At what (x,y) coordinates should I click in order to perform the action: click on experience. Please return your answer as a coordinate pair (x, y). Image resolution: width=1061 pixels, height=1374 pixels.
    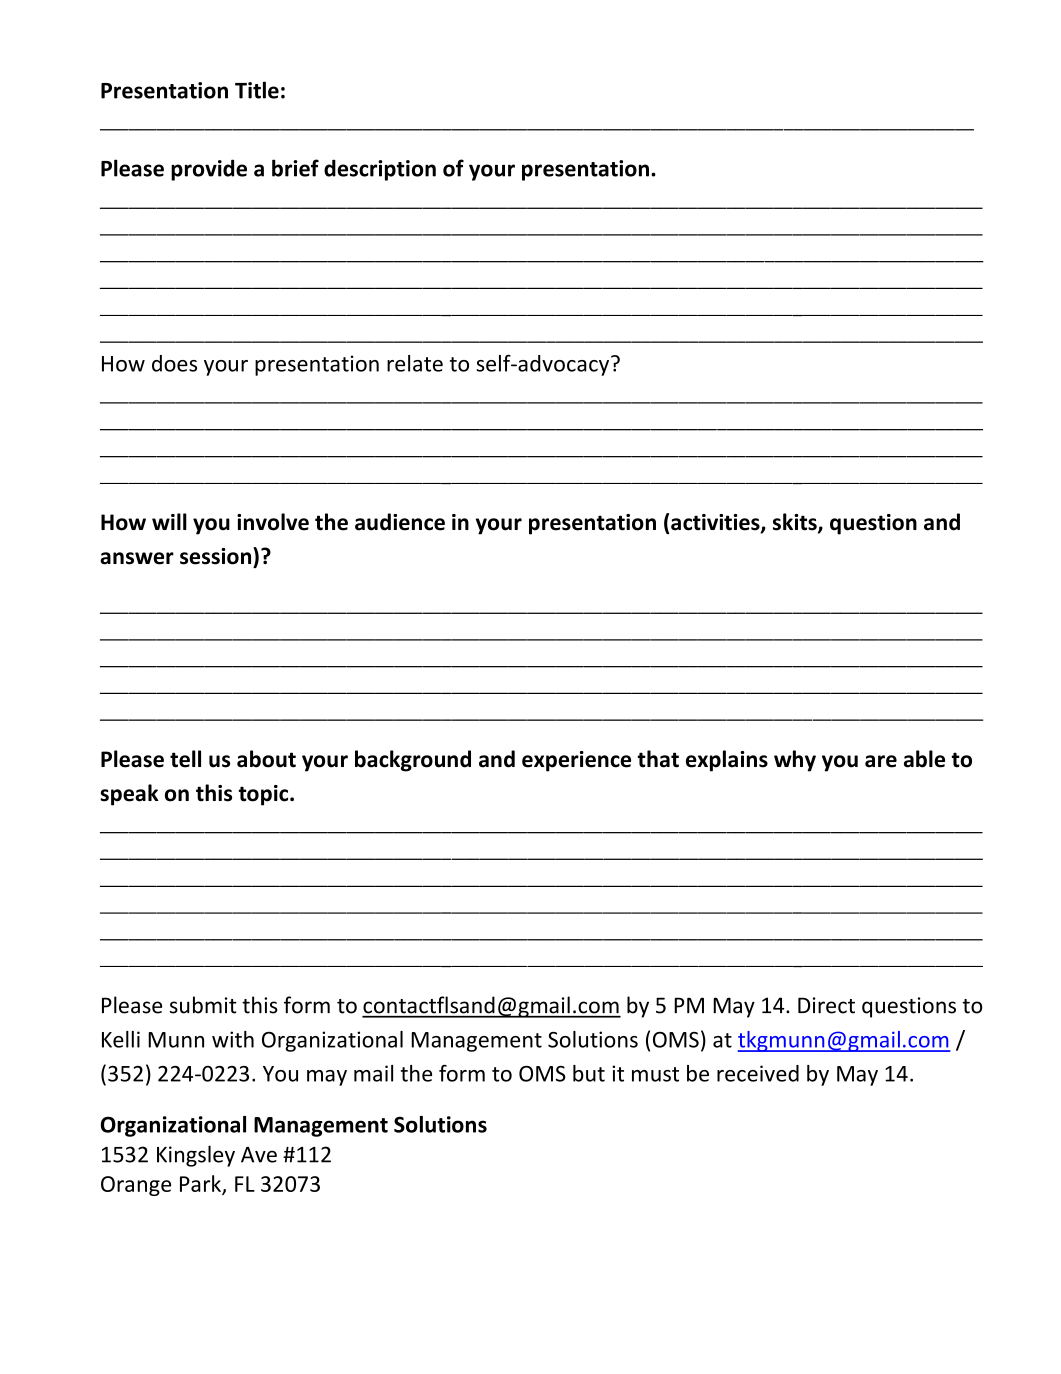
    Looking at the image, I should click on (576, 761).
